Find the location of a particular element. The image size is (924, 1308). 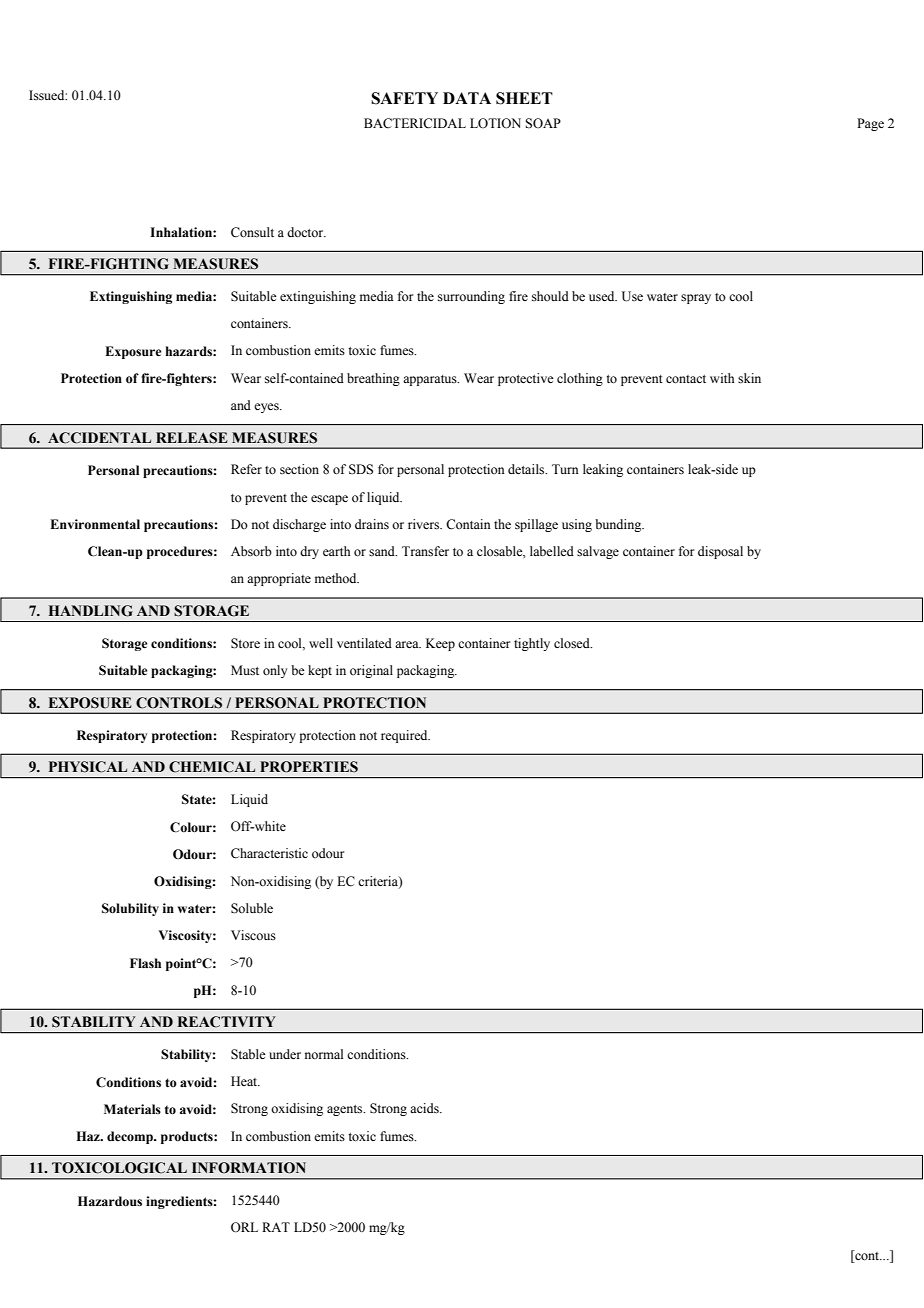

Consult is located at coordinates (252, 232).
